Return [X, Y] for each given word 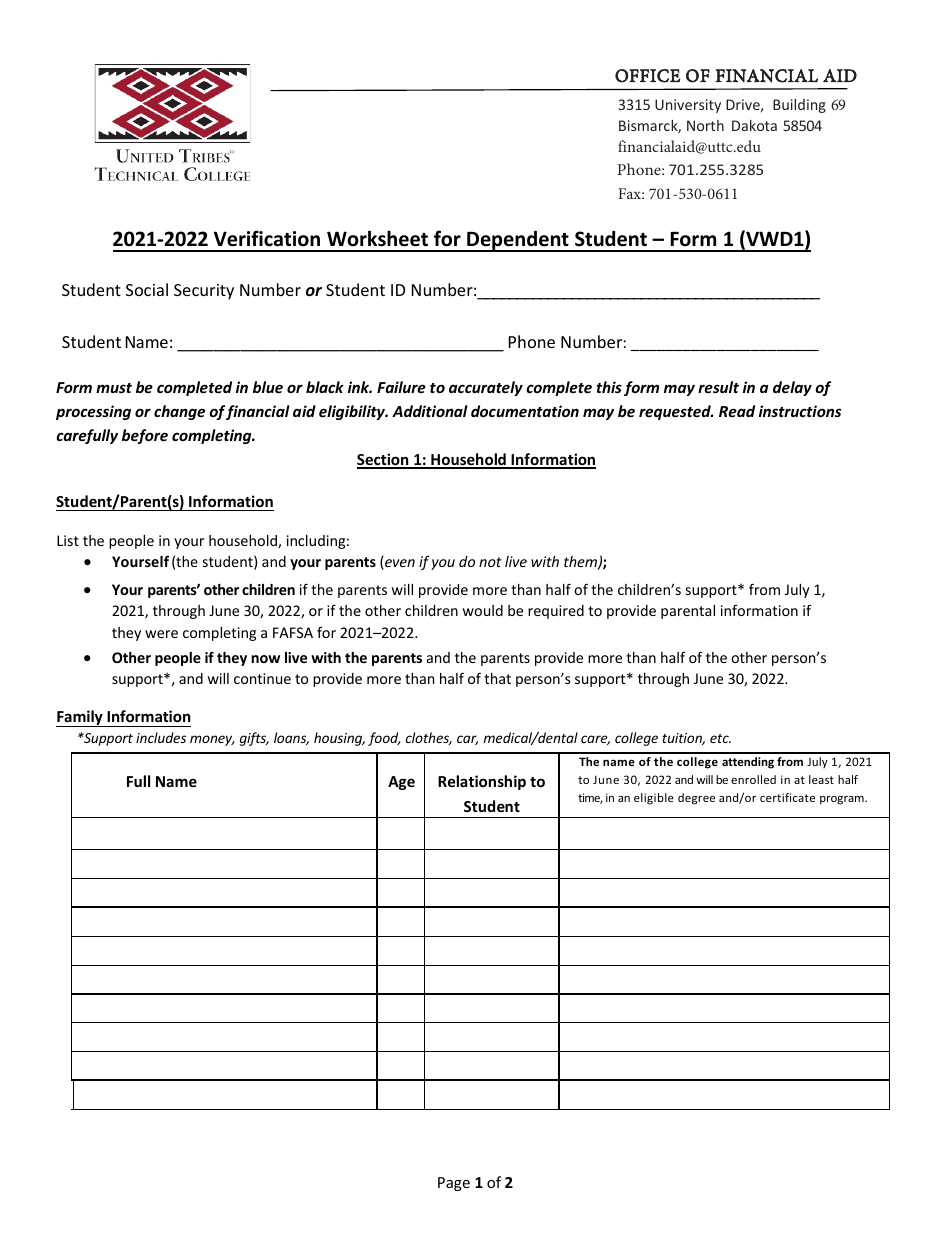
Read [737, 411]
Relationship [482, 782]
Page [454, 1184]
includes [161, 737]
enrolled [753, 779]
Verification [267, 238]
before [145, 436]
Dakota [754, 125]
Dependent [518, 241]
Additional [430, 411]
